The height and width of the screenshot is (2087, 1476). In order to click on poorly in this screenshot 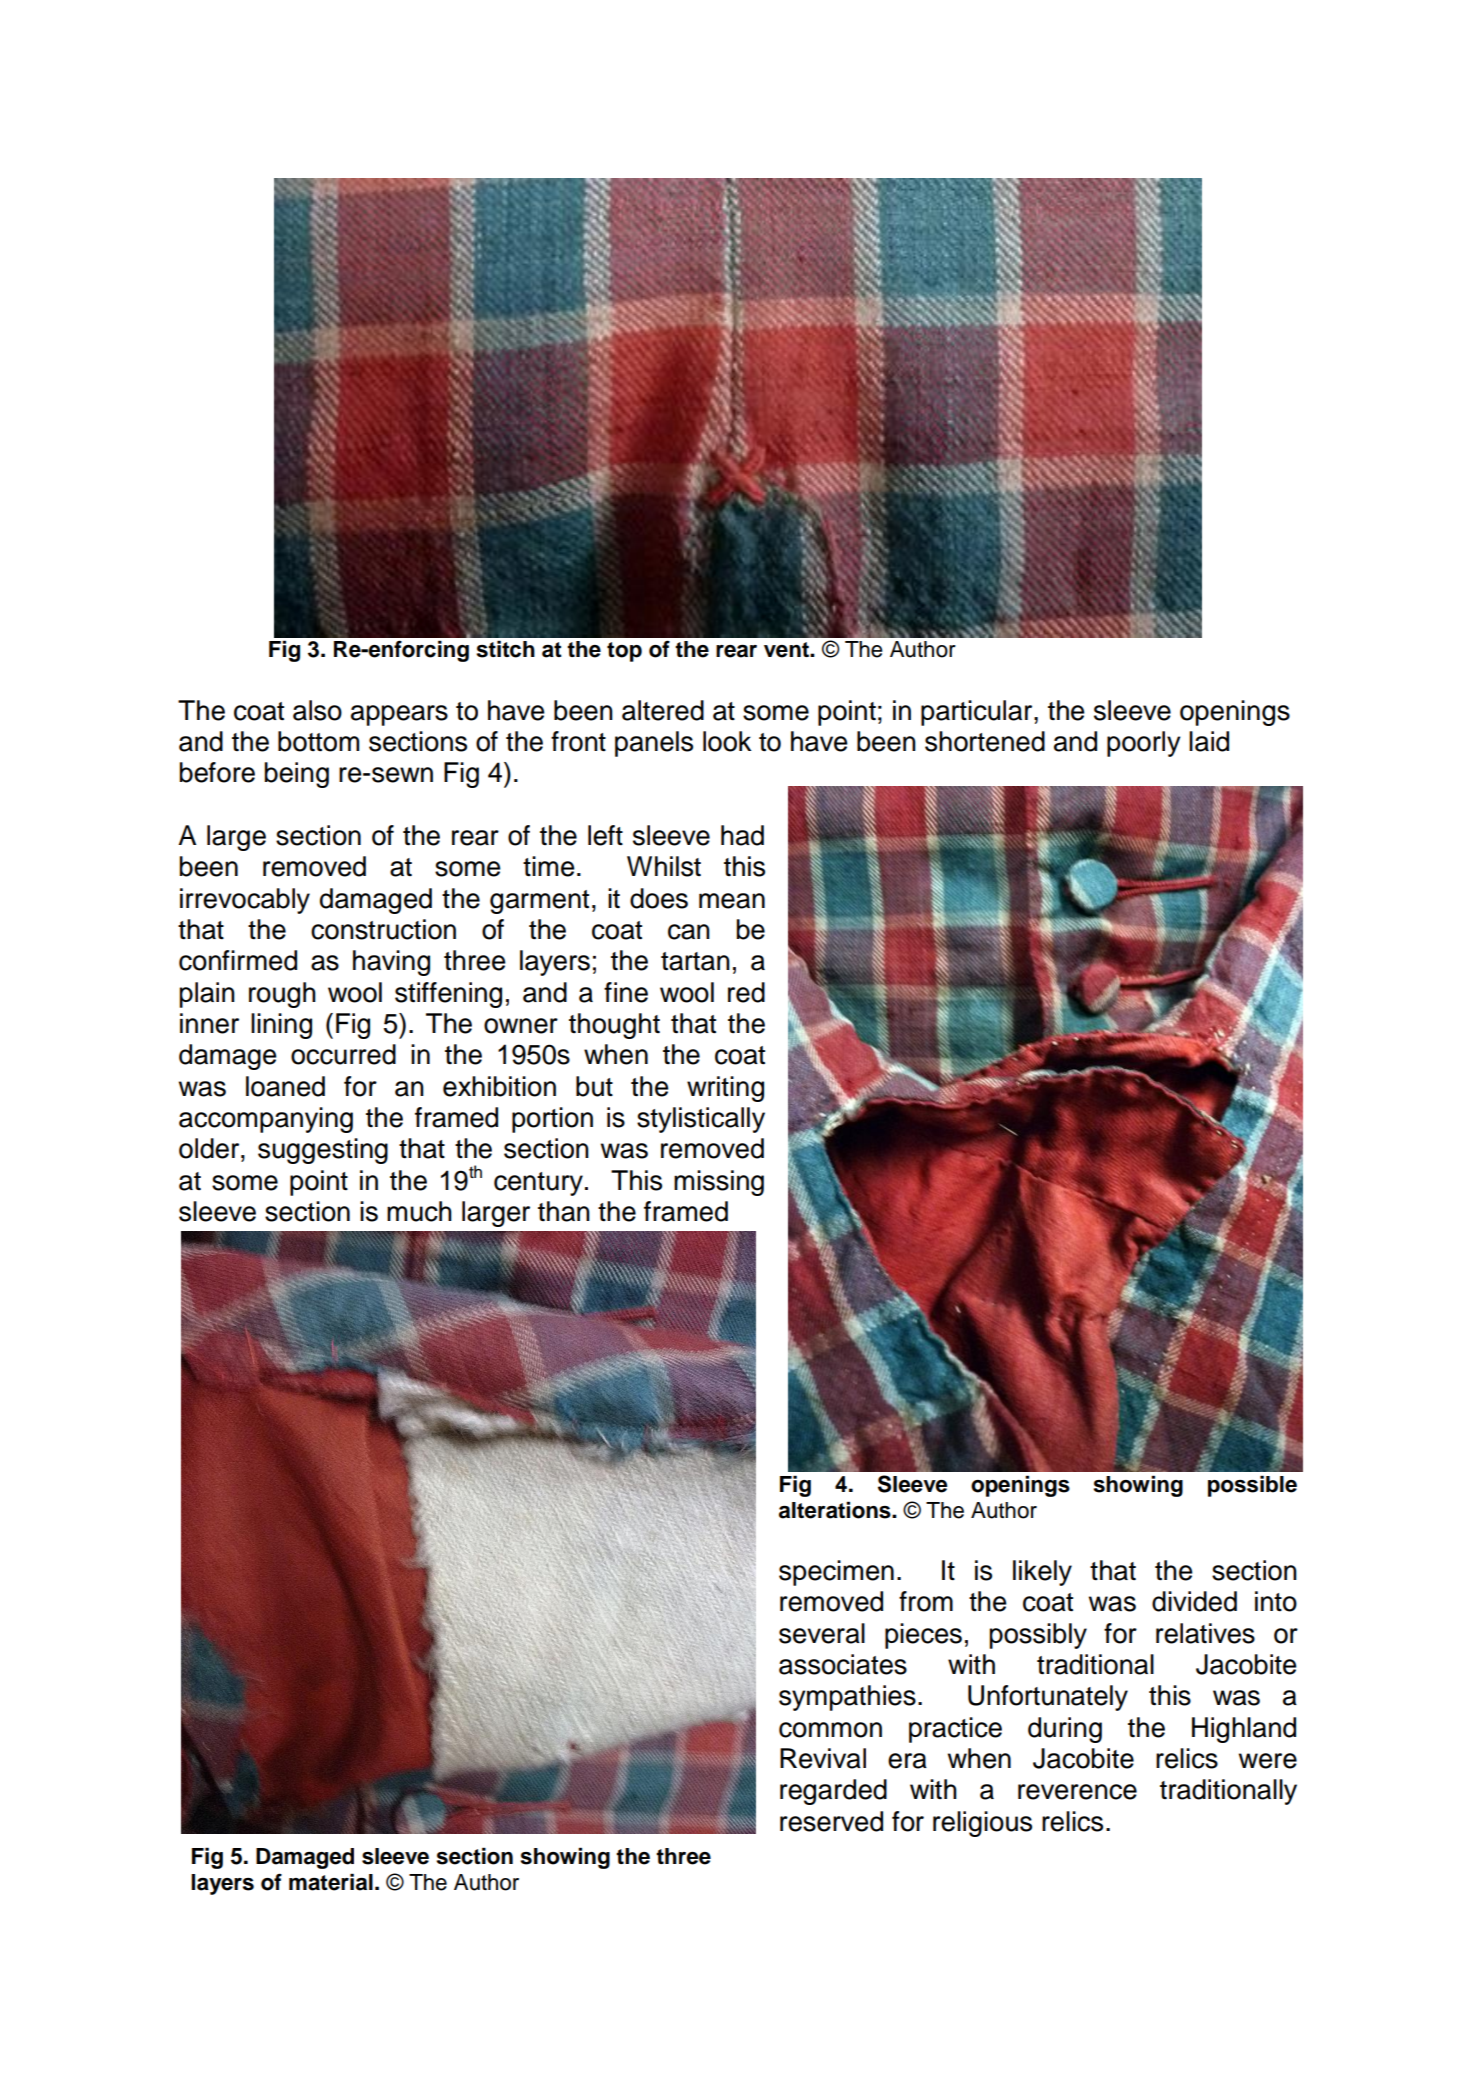, I will do `click(1144, 744)`.
